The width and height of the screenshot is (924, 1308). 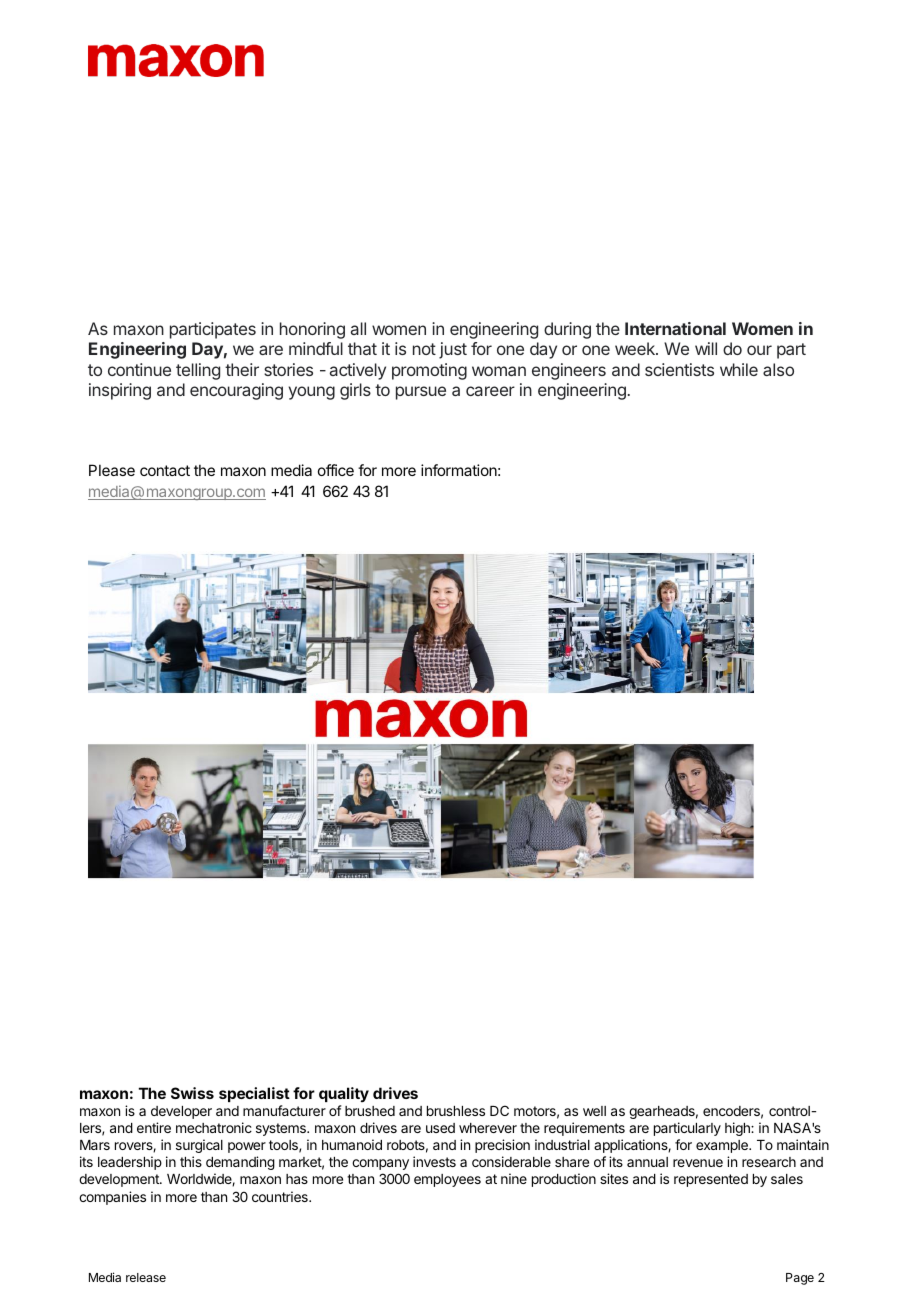 What do you see at coordinates (165, 470) in the screenshot?
I see `contact` at bounding box center [165, 470].
